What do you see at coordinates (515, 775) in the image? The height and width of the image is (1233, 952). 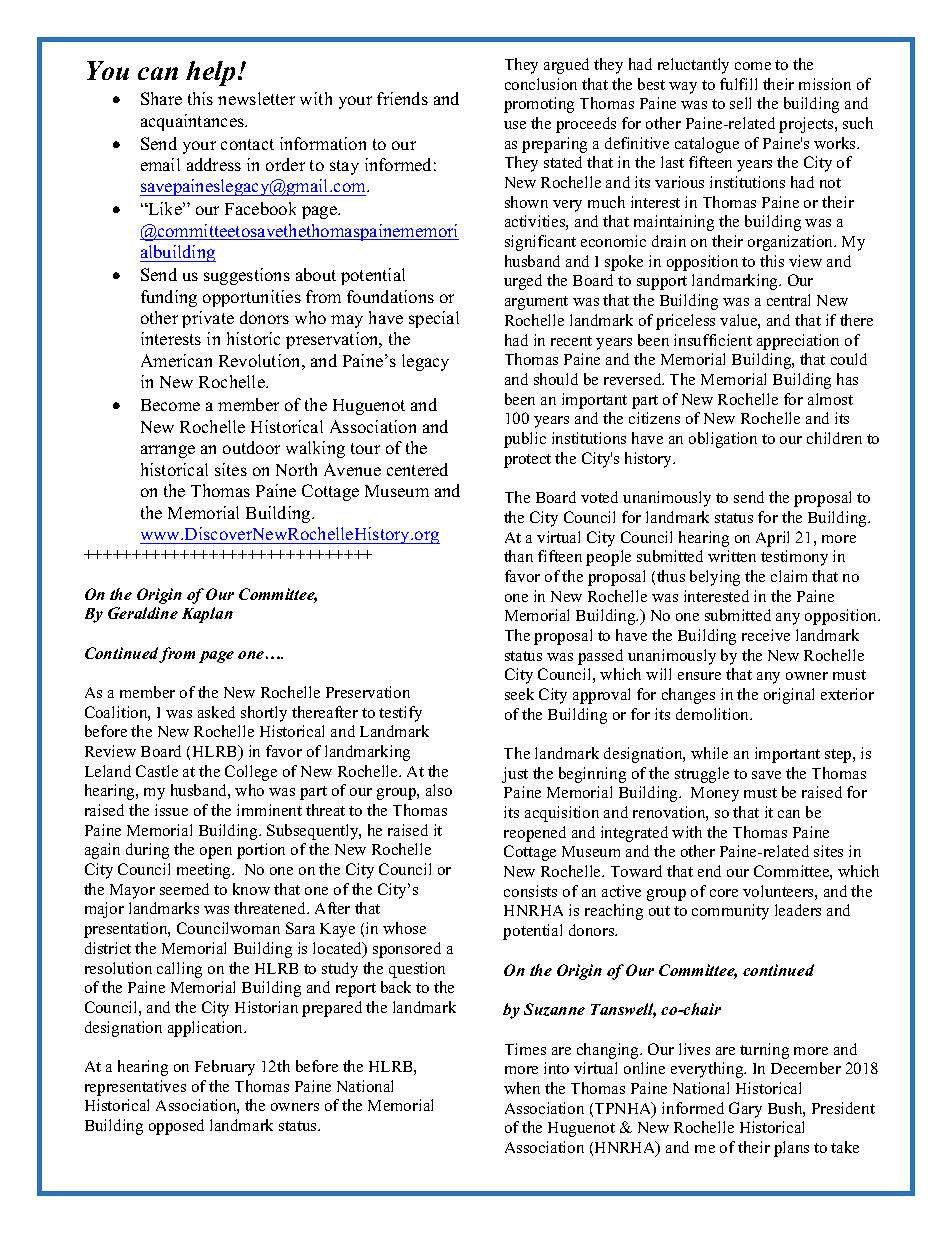 I see `just` at bounding box center [515, 775].
